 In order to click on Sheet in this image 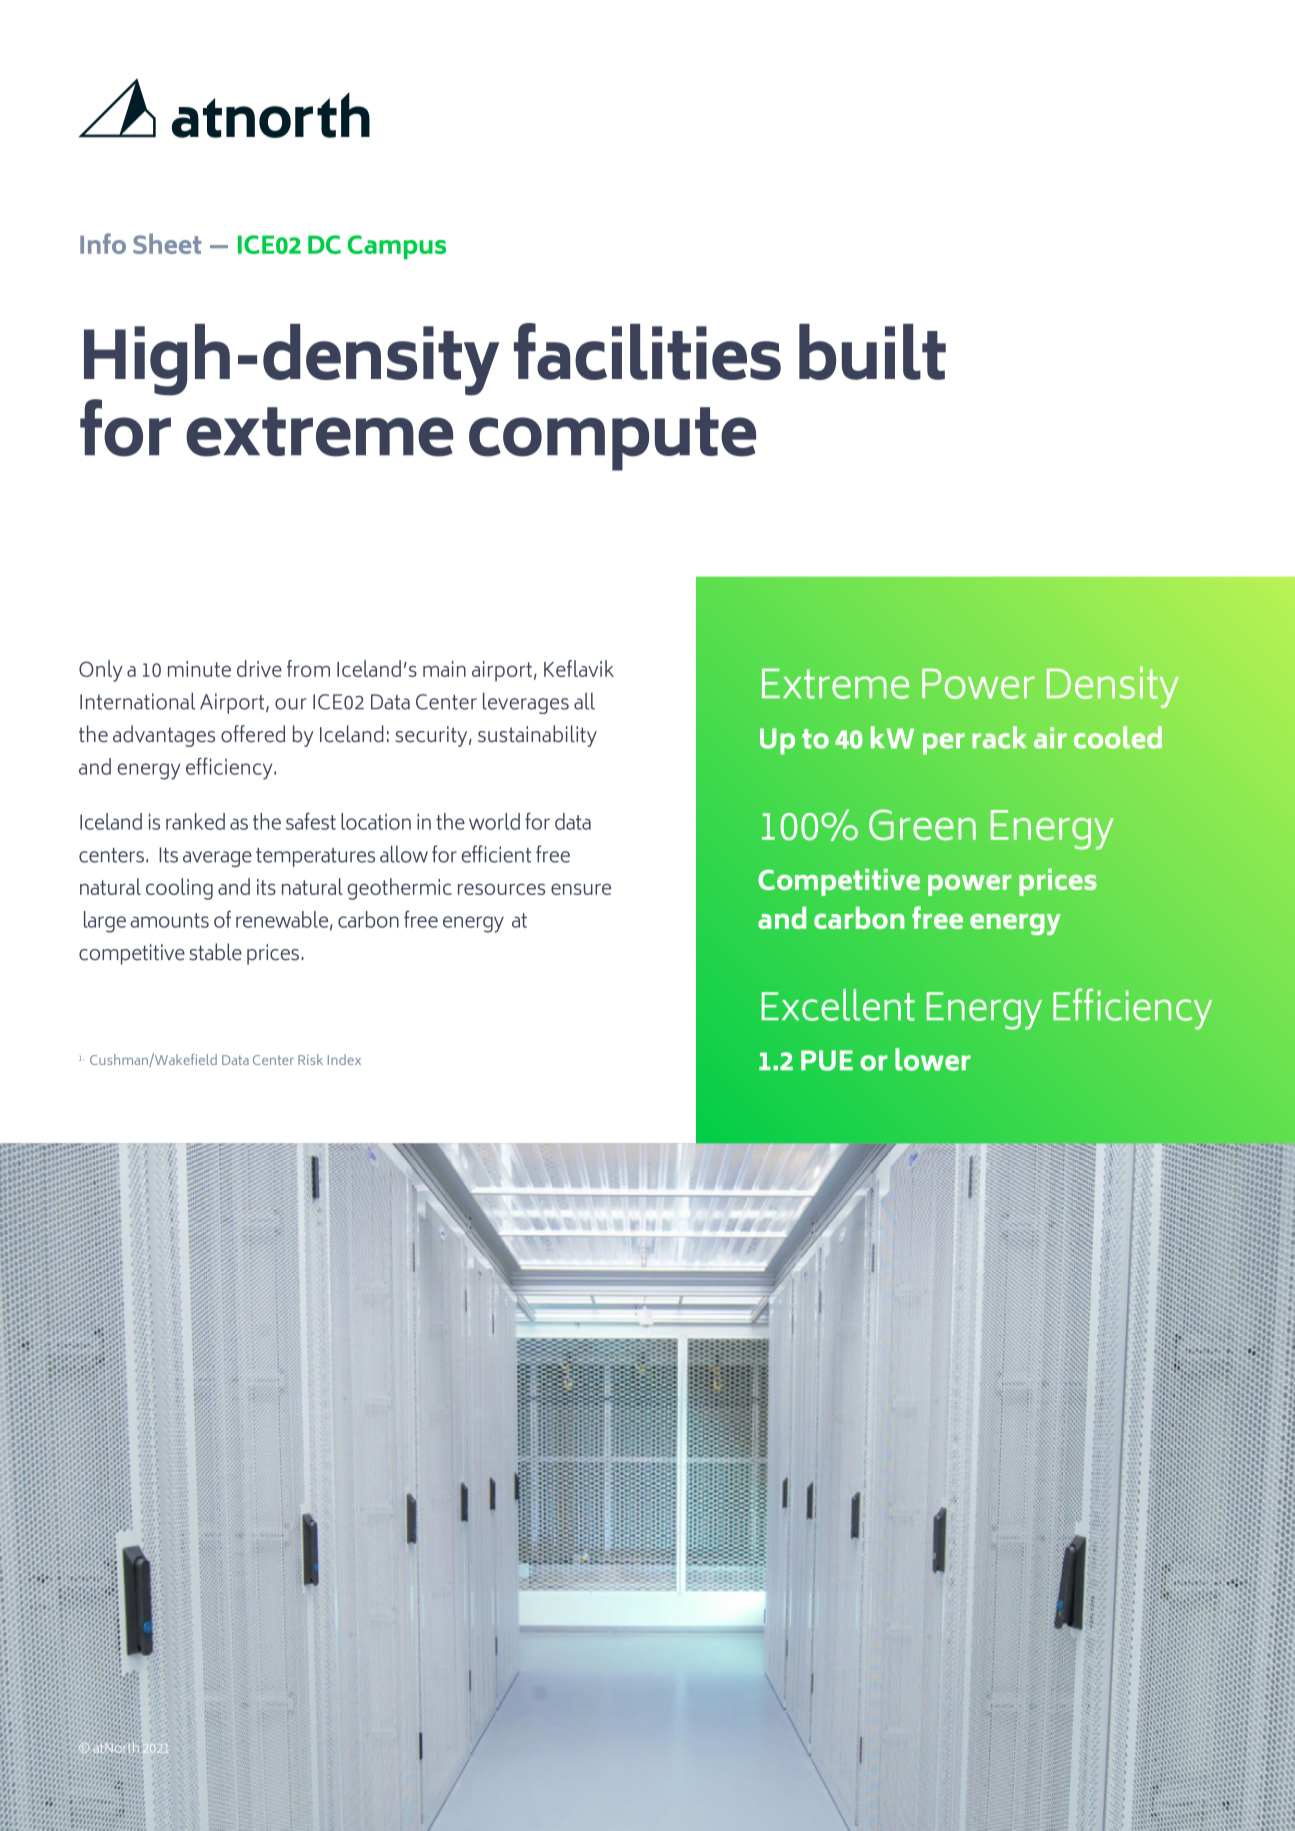, I will do `click(167, 243)`.
